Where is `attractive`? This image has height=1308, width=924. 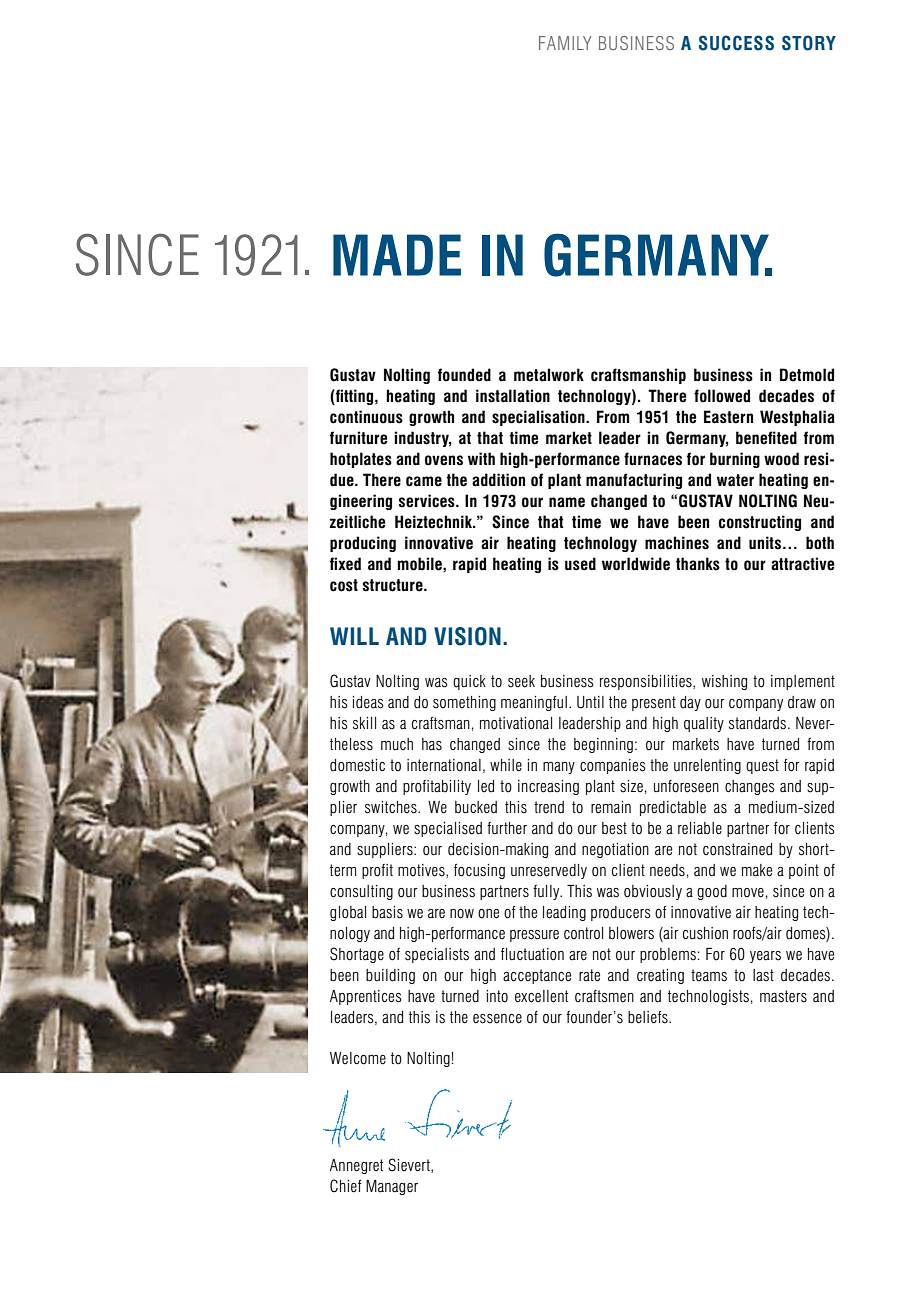
attractive is located at coordinates (802, 564).
